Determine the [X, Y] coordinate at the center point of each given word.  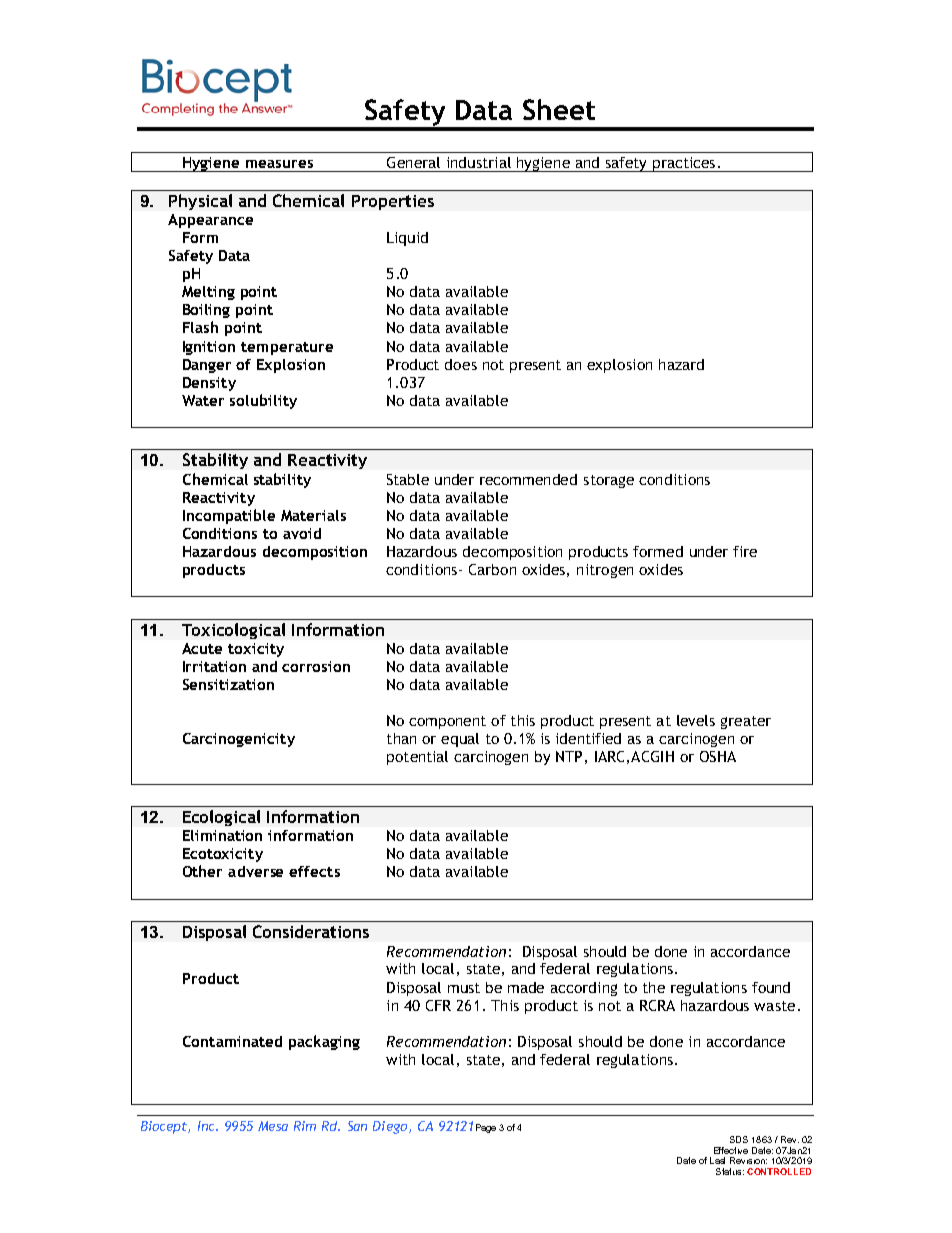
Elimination [222, 835]
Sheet [559, 109]
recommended [528, 479]
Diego [391, 1127]
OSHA [718, 756]
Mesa [273, 1126]
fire [745, 551]
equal [460, 740]
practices [684, 164]
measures [279, 164]
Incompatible [229, 516]
